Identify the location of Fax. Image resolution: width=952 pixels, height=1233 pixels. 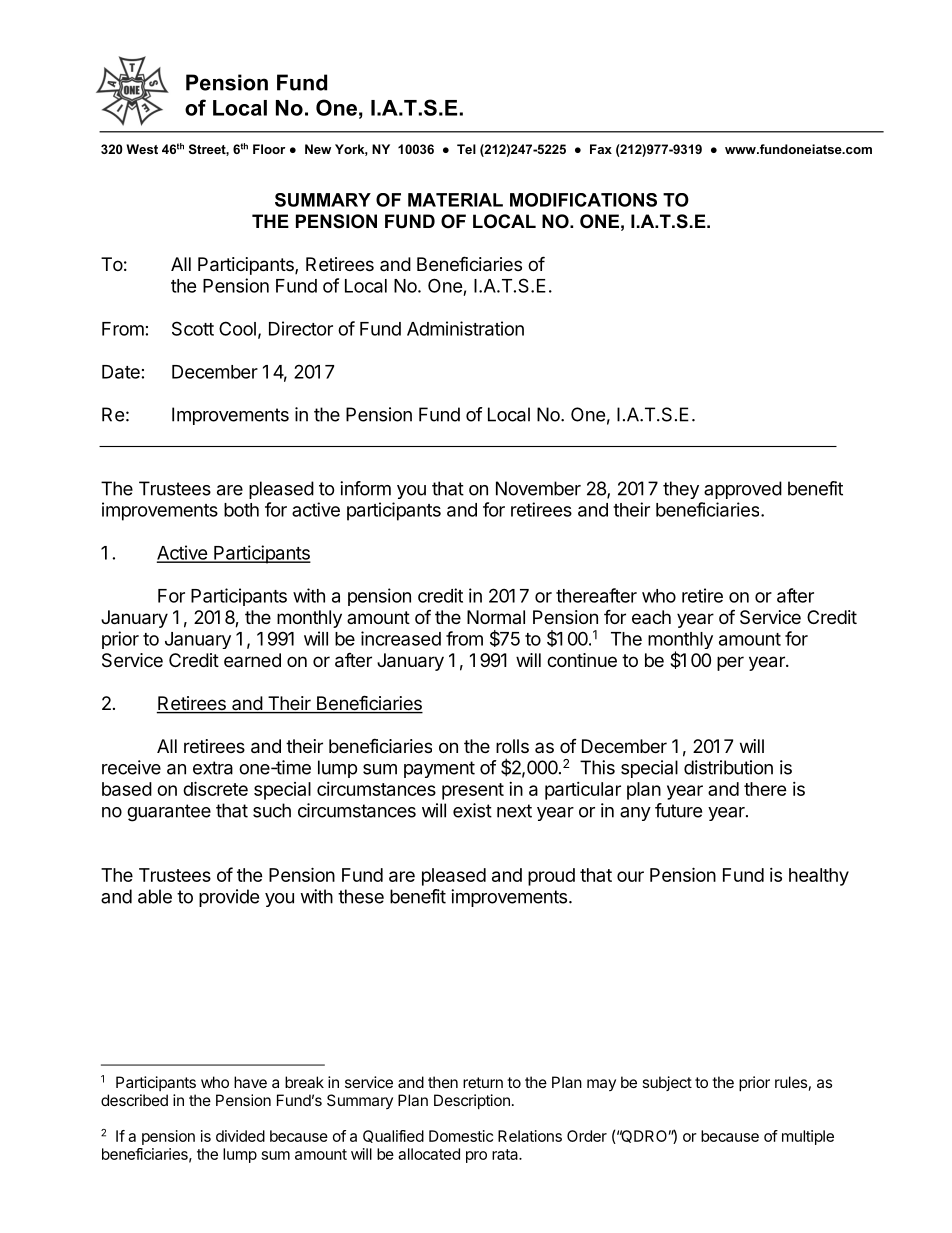
(601, 149).
